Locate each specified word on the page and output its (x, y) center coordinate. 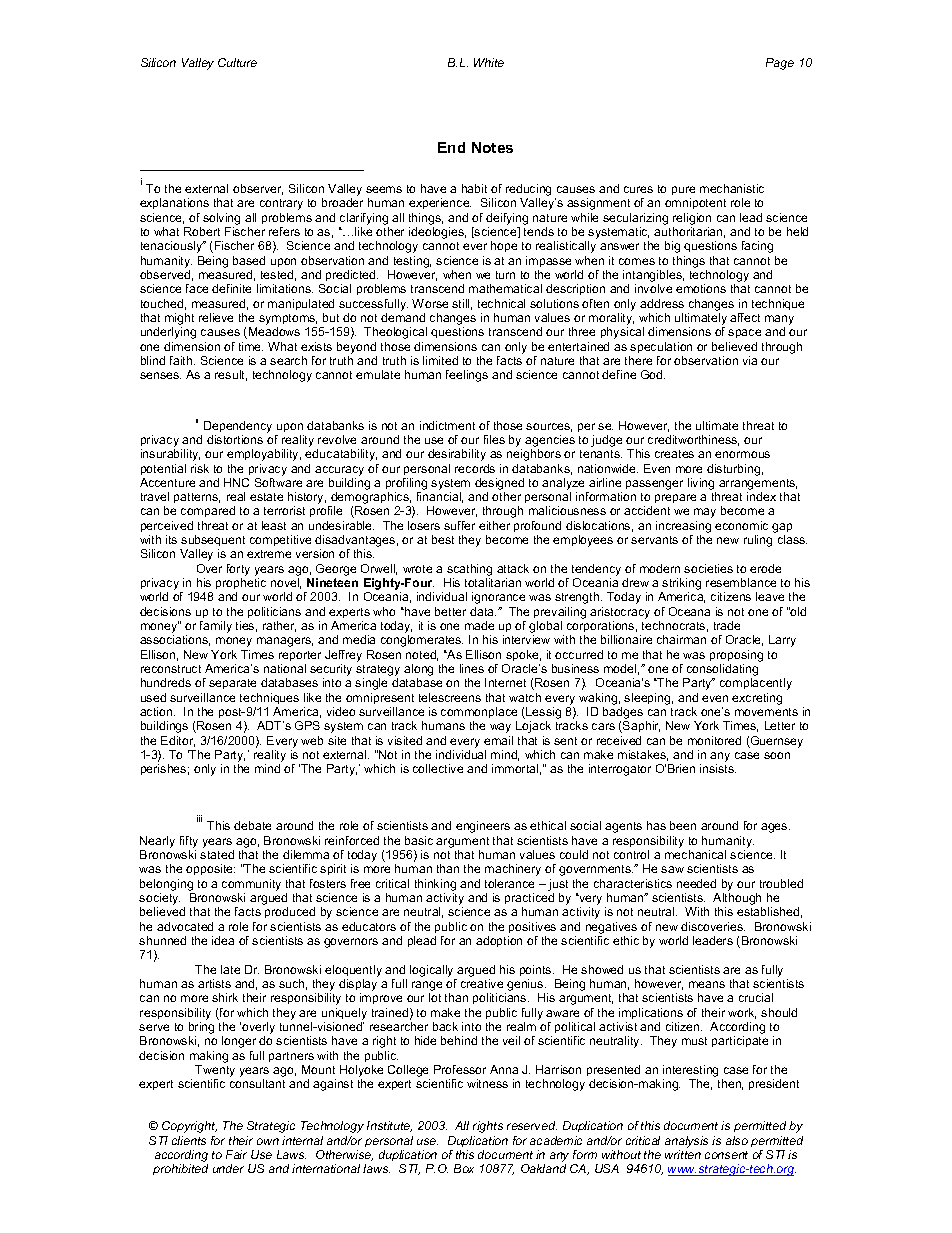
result (231, 375)
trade (727, 625)
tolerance (509, 883)
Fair (236, 1154)
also (737, 1140)
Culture (237, 62)
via (750, 360)
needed (696, 883)
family (216, 627)
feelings (467, 376)
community (251, 885)
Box (464, 1168)
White (489, 62)
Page (780, 64)
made (479, 625)
